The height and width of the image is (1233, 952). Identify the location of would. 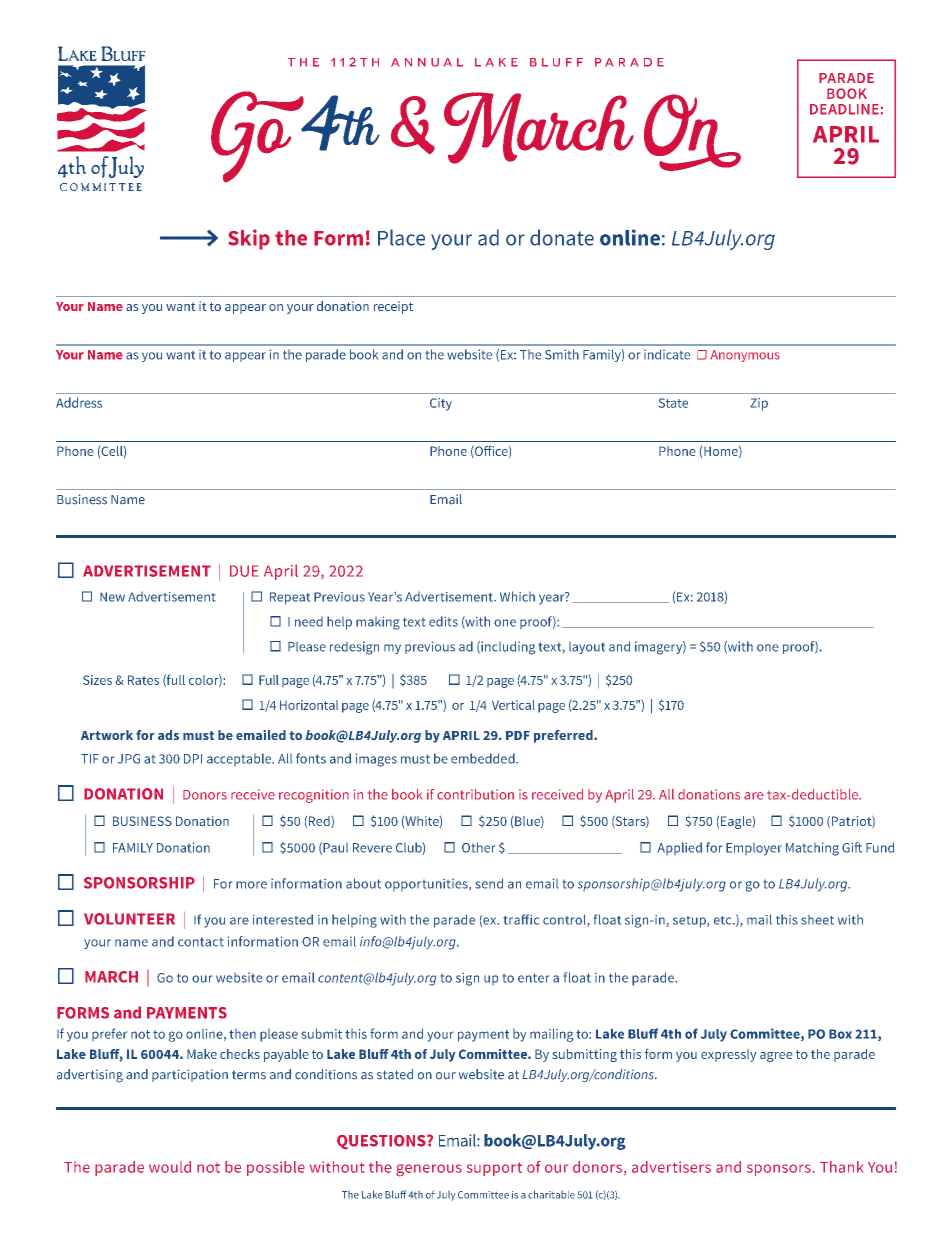
(170, 1167).
